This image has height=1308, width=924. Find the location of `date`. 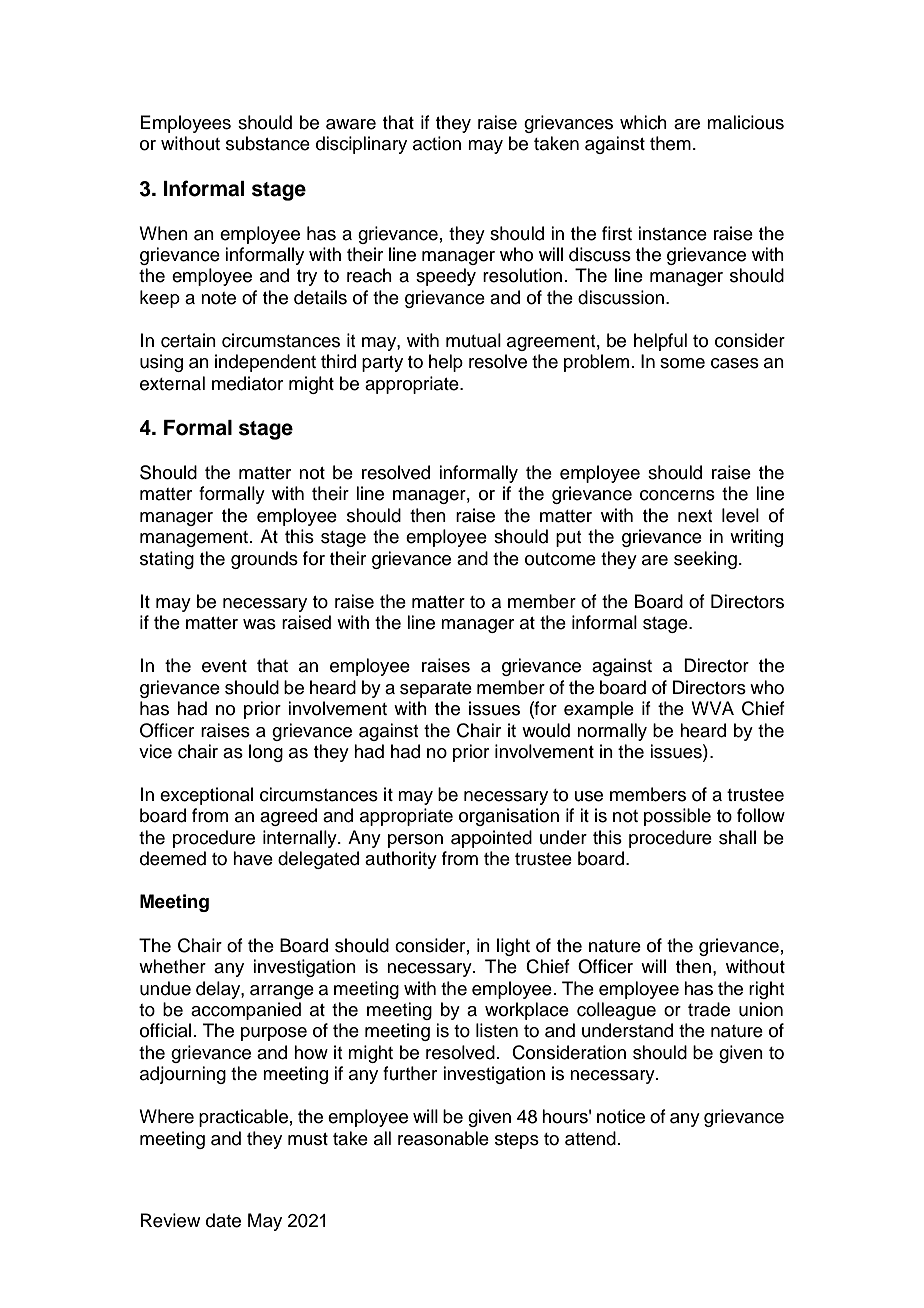

date is located at coordinates (223, 1220).
